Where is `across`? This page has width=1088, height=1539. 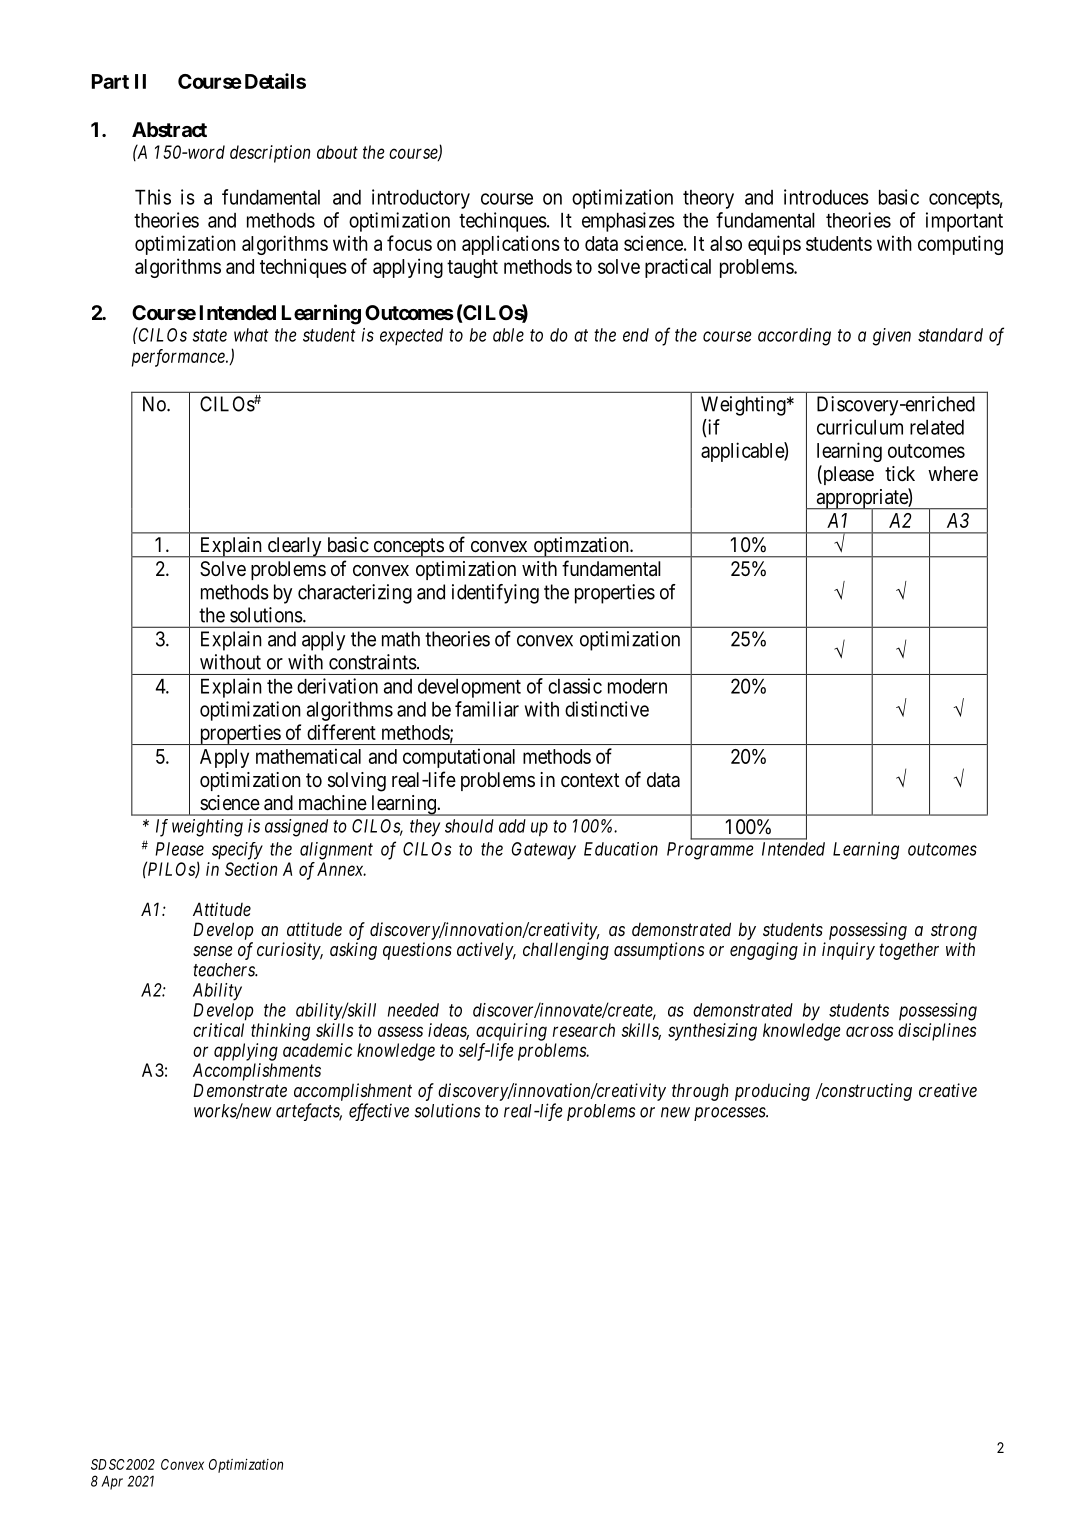 across is located at coordinates (869, 1031).
